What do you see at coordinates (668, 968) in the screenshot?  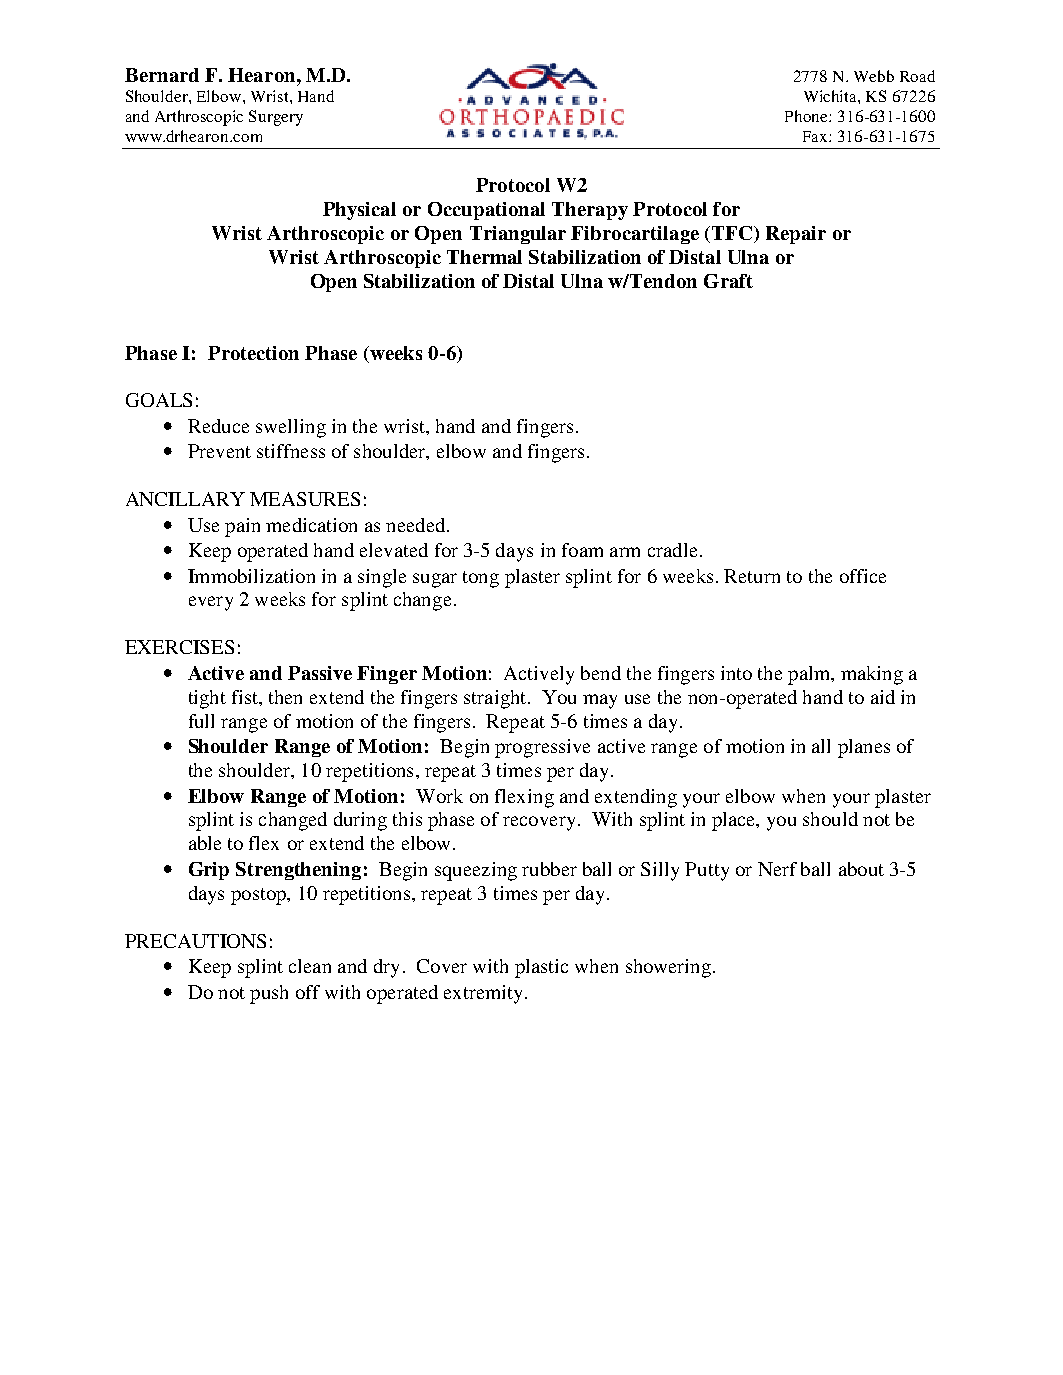 I see `showering` at bounding box center [668, 968].
